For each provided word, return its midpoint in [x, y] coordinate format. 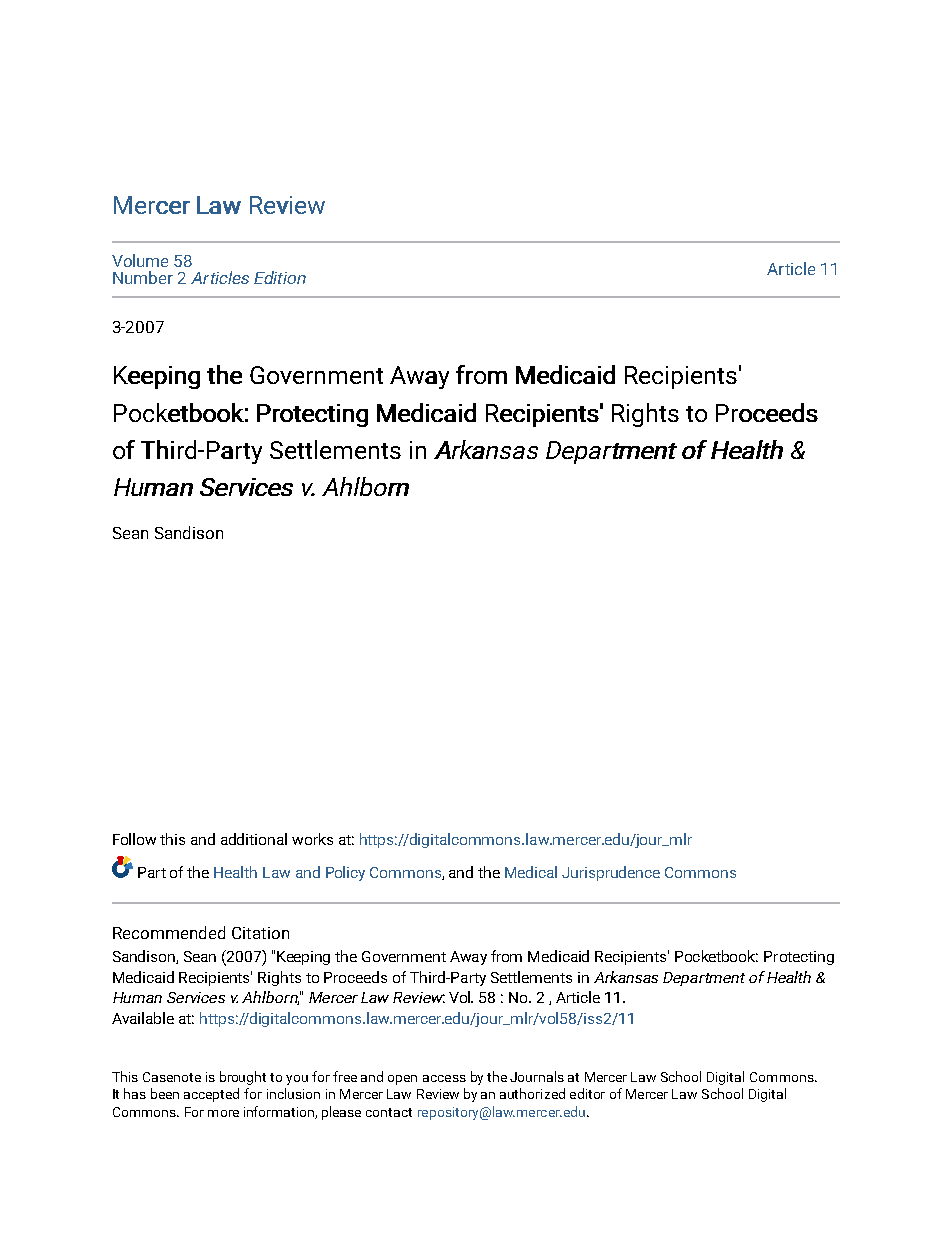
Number [143, 277]
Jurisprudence [611, 873]
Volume [140, 260]
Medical [531, 872]
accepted [211, 1095]
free [345, 1076]
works [312, 839]
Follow [134, 839]
